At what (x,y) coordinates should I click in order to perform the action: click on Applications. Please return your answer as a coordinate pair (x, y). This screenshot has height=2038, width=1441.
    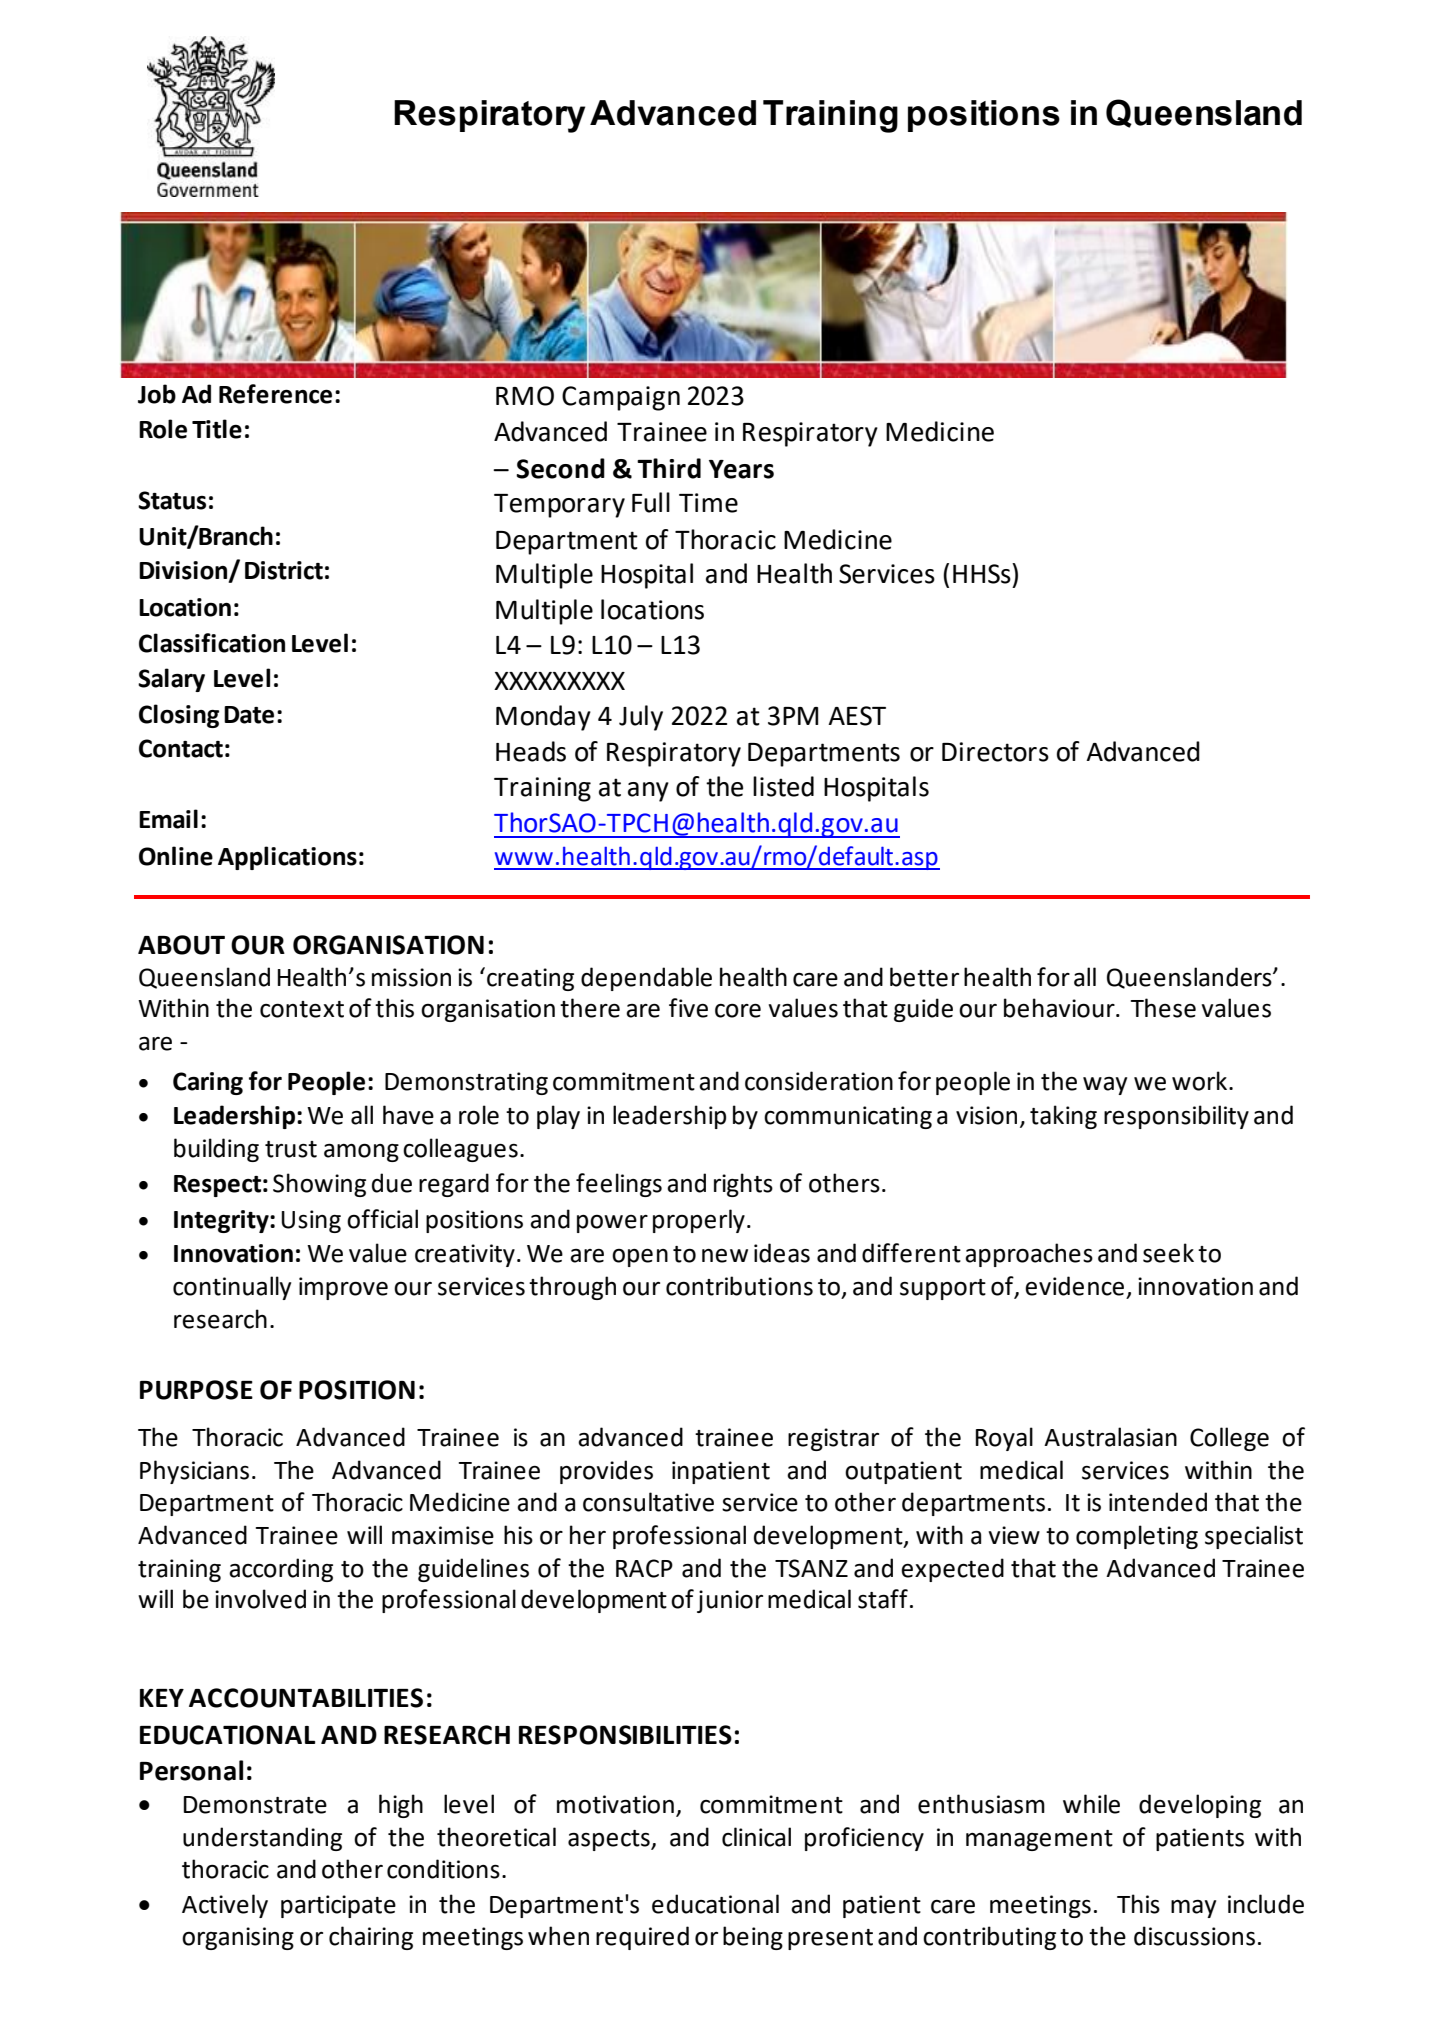
    Looking at the image, I should click on (287, 858).
